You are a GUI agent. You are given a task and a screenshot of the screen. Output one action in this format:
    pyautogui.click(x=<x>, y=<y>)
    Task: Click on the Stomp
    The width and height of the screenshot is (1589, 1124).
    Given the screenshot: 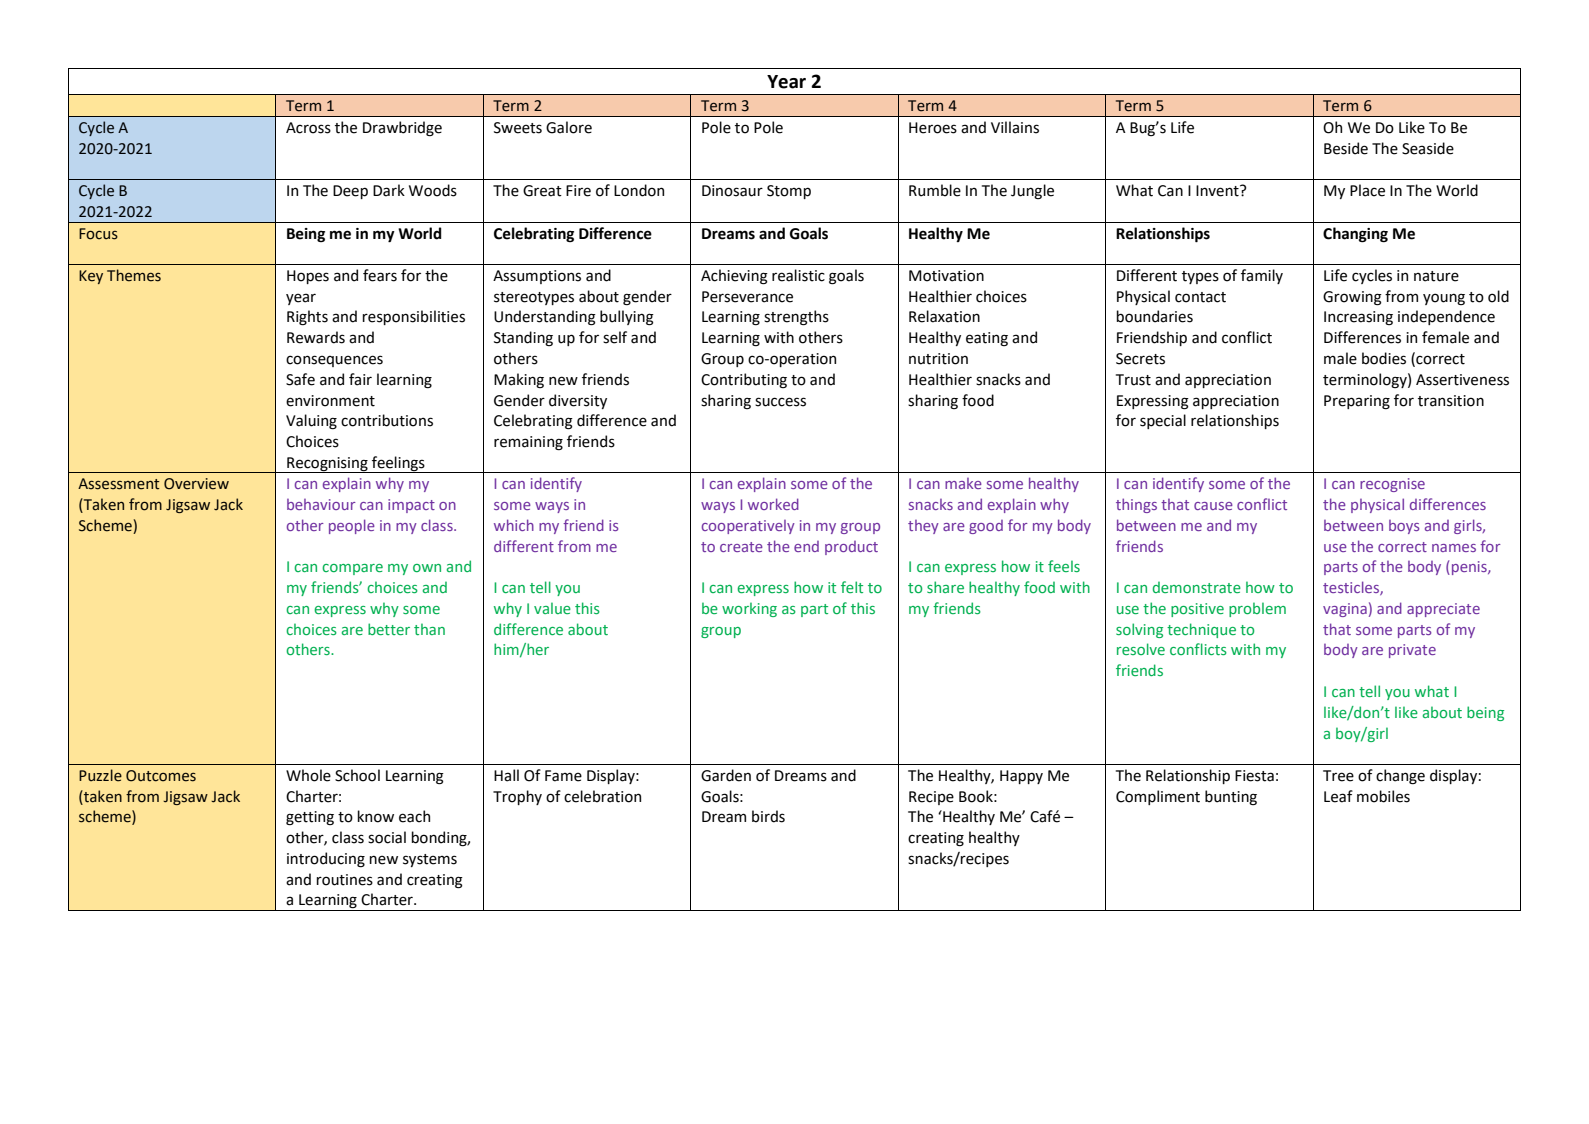 What is the action you would take?
    pyautogui.click(x=789, y=192)
